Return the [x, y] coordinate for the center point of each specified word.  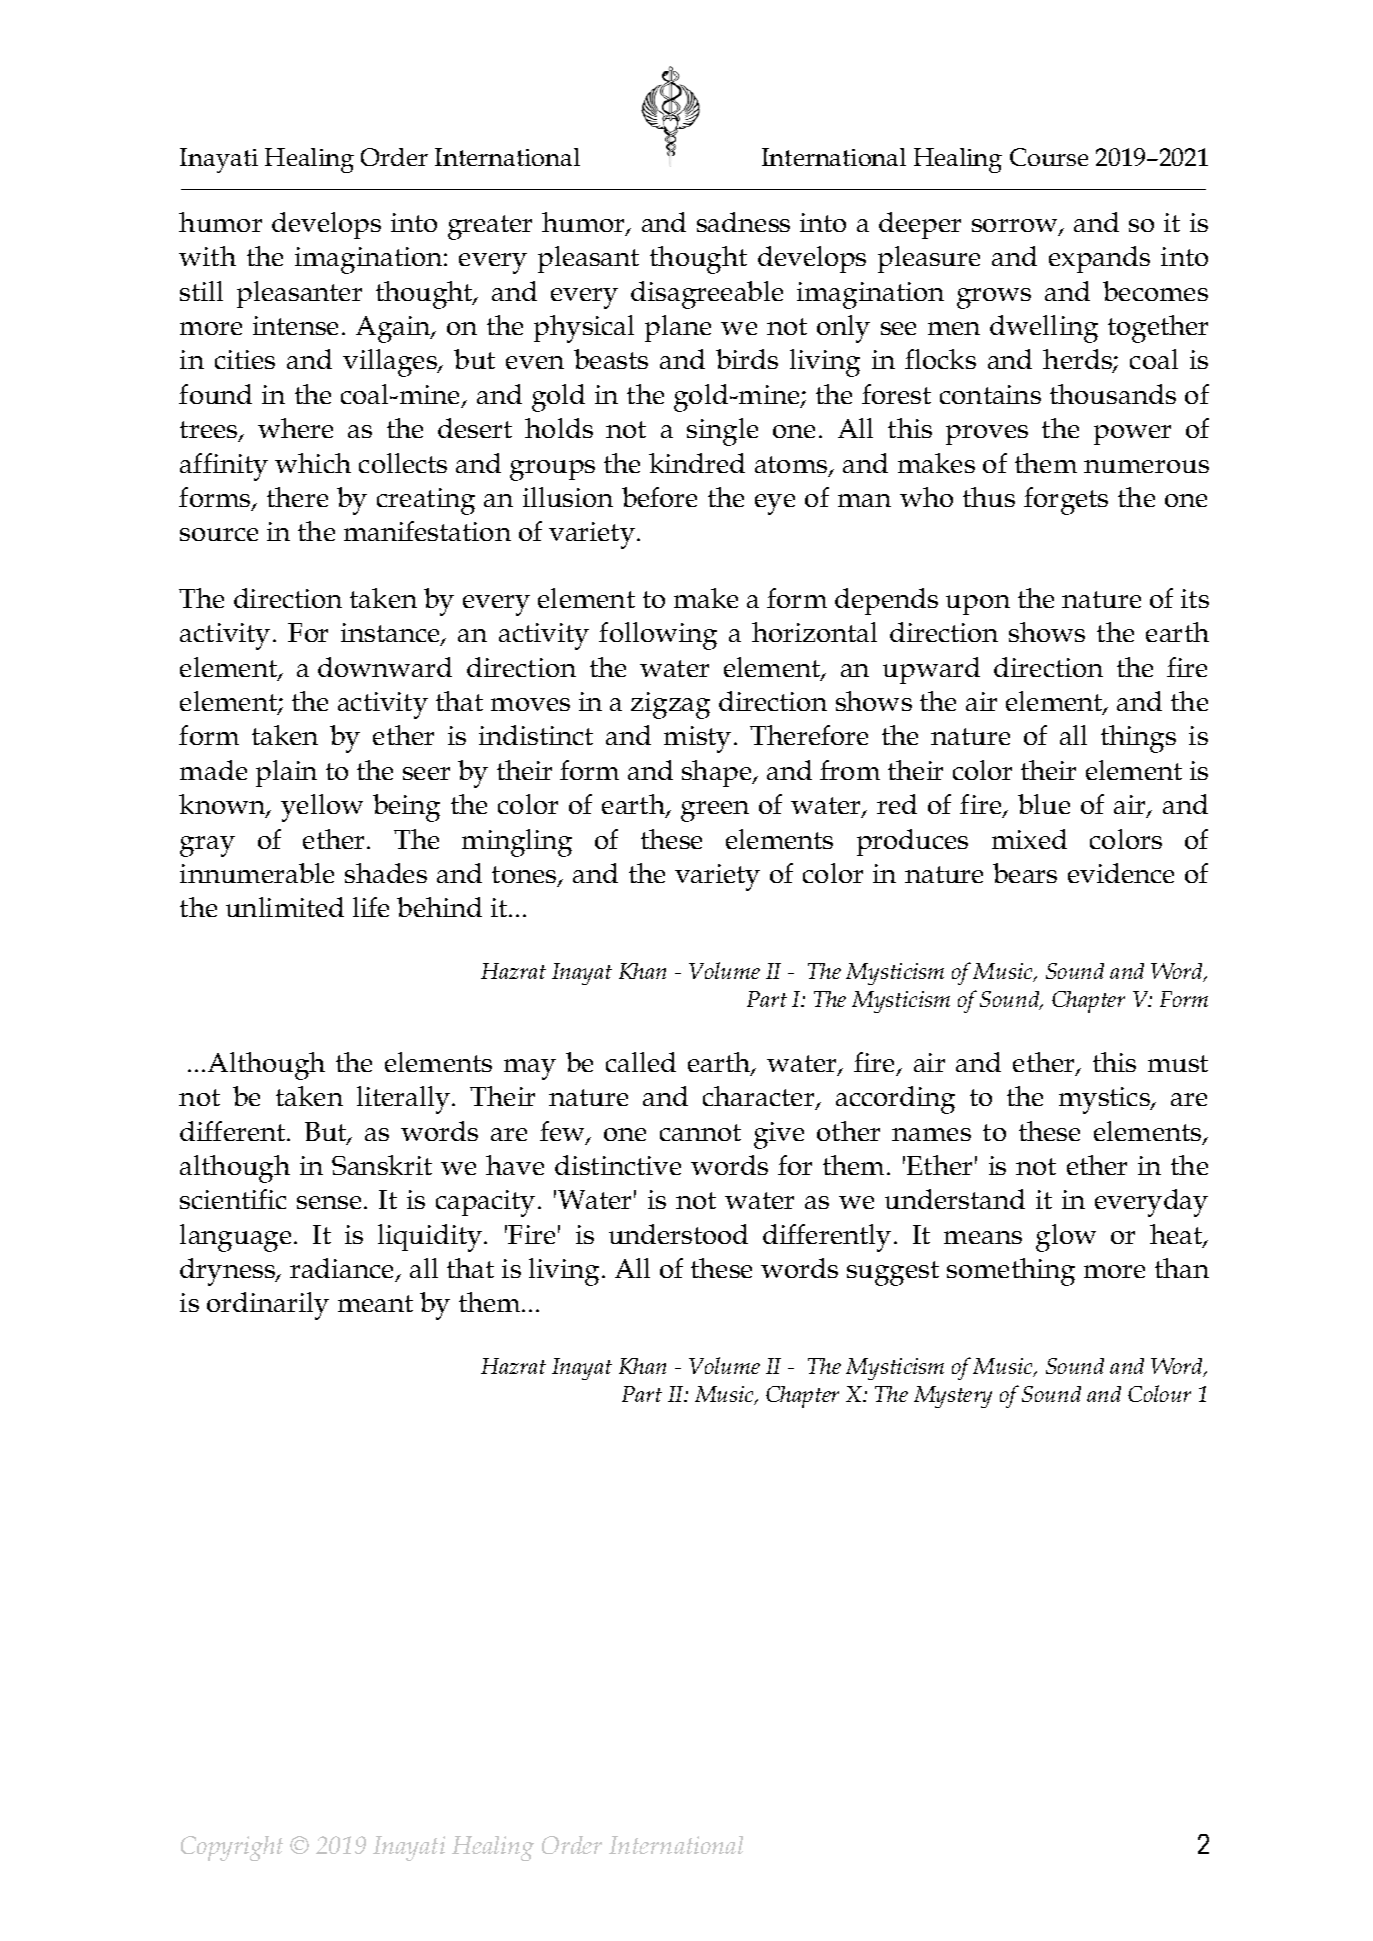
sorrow [1016, 227]
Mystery [953, 1397]
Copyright [232, 1848]
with [207, 256]
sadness [743, 222]
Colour [1159, 1393]
